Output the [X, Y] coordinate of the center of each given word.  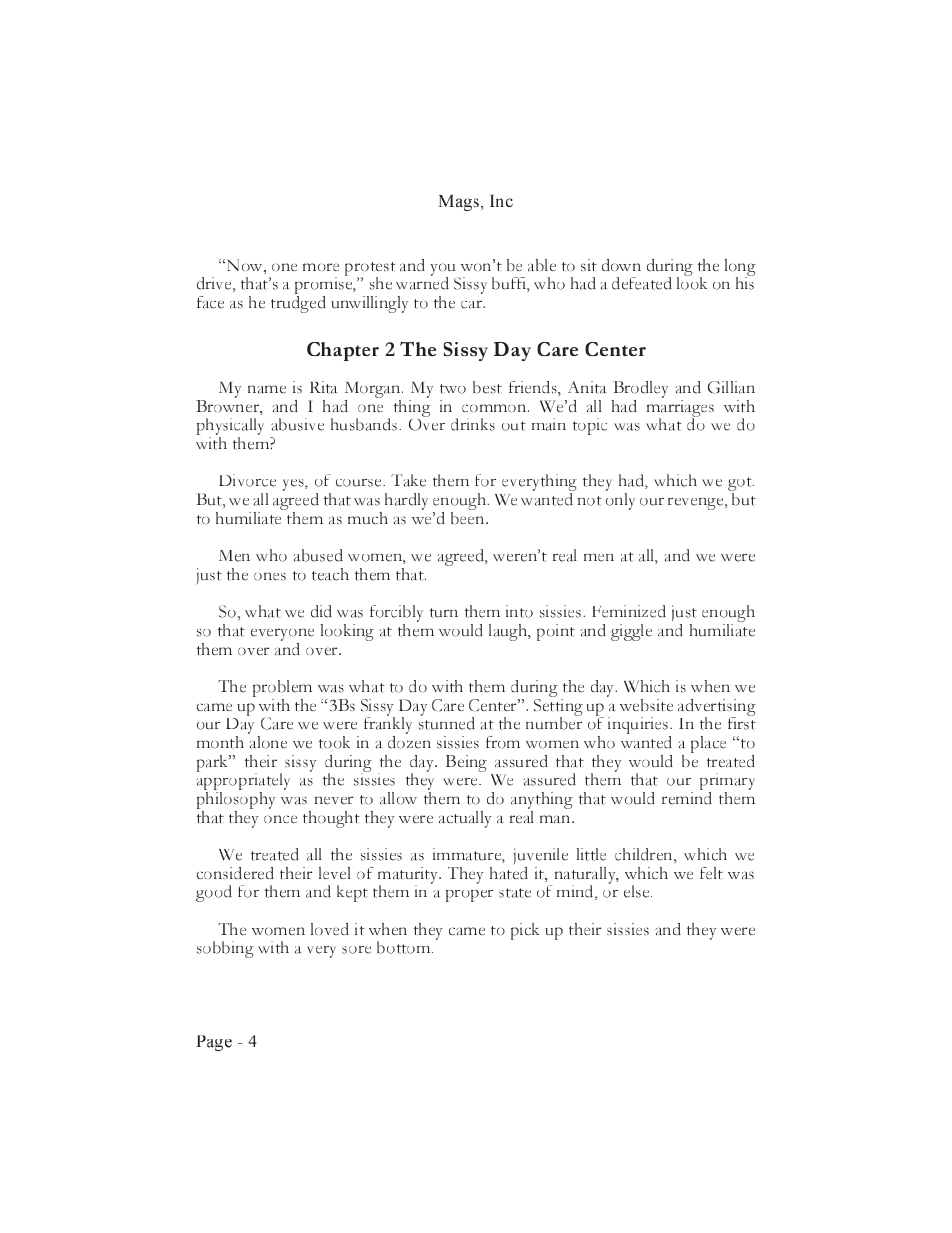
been [469, 516]
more [321, 267]
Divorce [247, 480]
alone [268, 742]
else [638, 891]
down [621, 265]
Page [214, 1043]
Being [466, 763]
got [741, 485]
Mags [460, 203]
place [708, 744]
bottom [405, 947]
